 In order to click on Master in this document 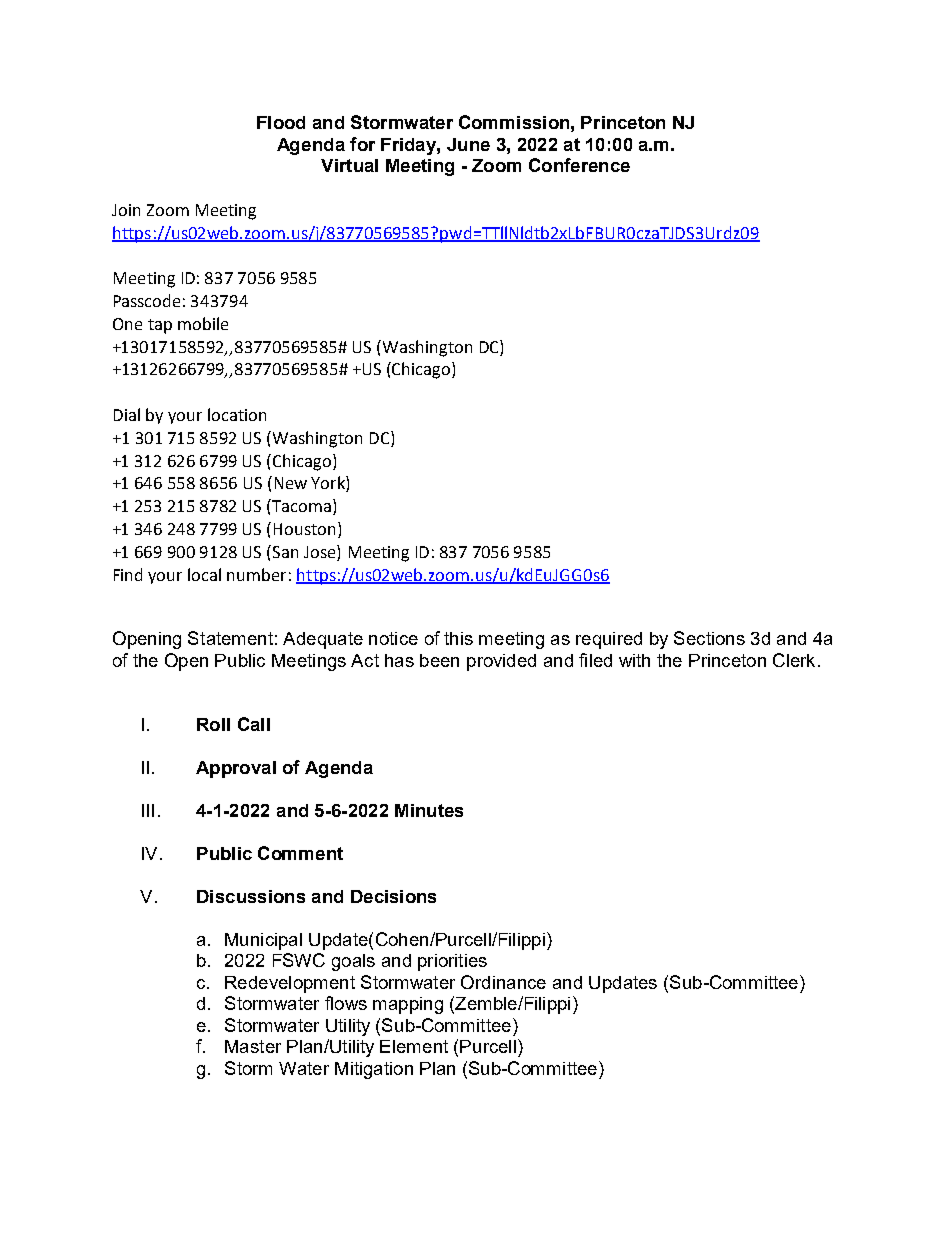, I will do `click(253, 1046)`.
